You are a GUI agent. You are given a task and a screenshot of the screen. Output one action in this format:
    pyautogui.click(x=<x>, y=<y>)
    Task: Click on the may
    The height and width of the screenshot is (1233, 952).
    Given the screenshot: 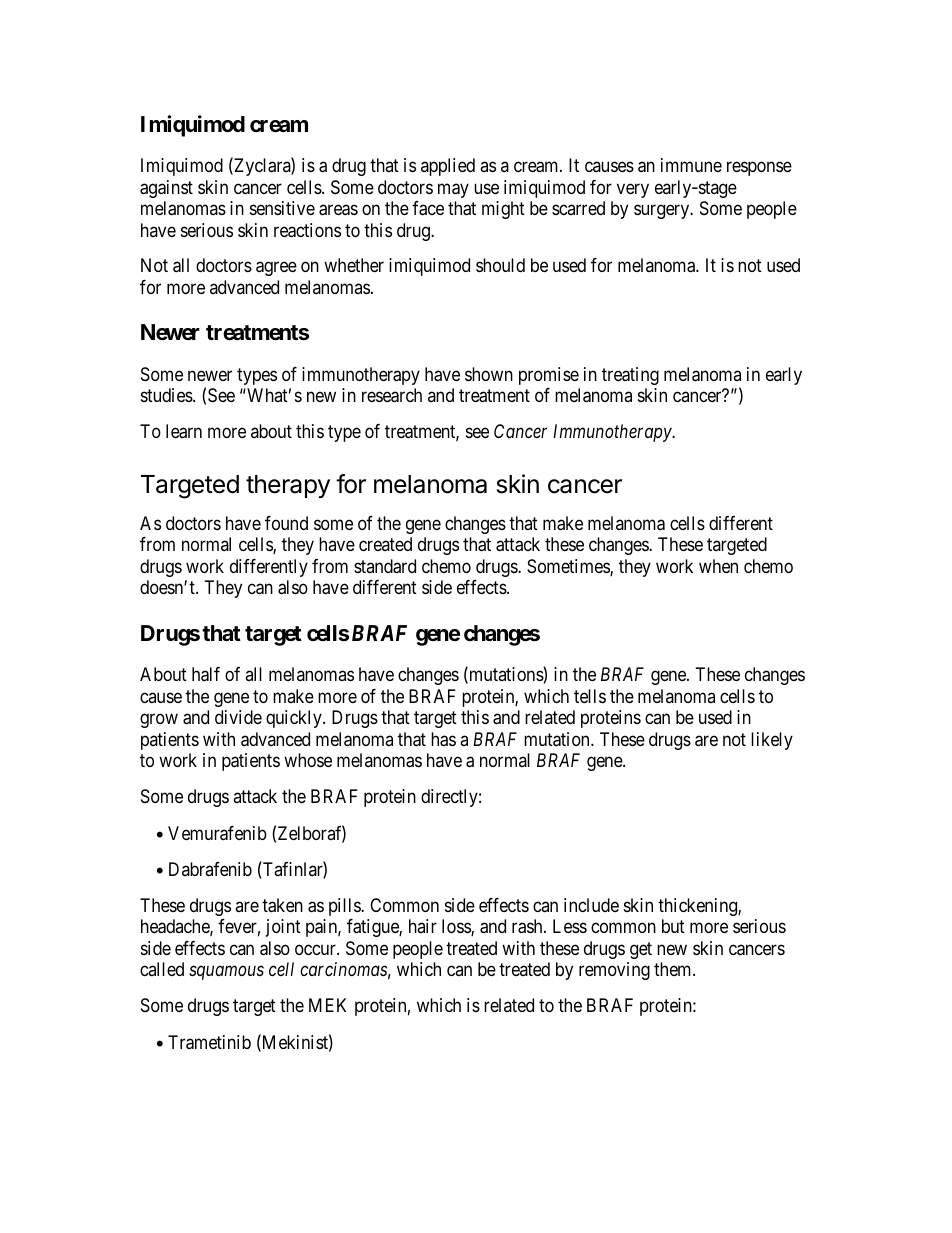 What is the action you would take?
    pyautogui.click(x=453, y=190)
